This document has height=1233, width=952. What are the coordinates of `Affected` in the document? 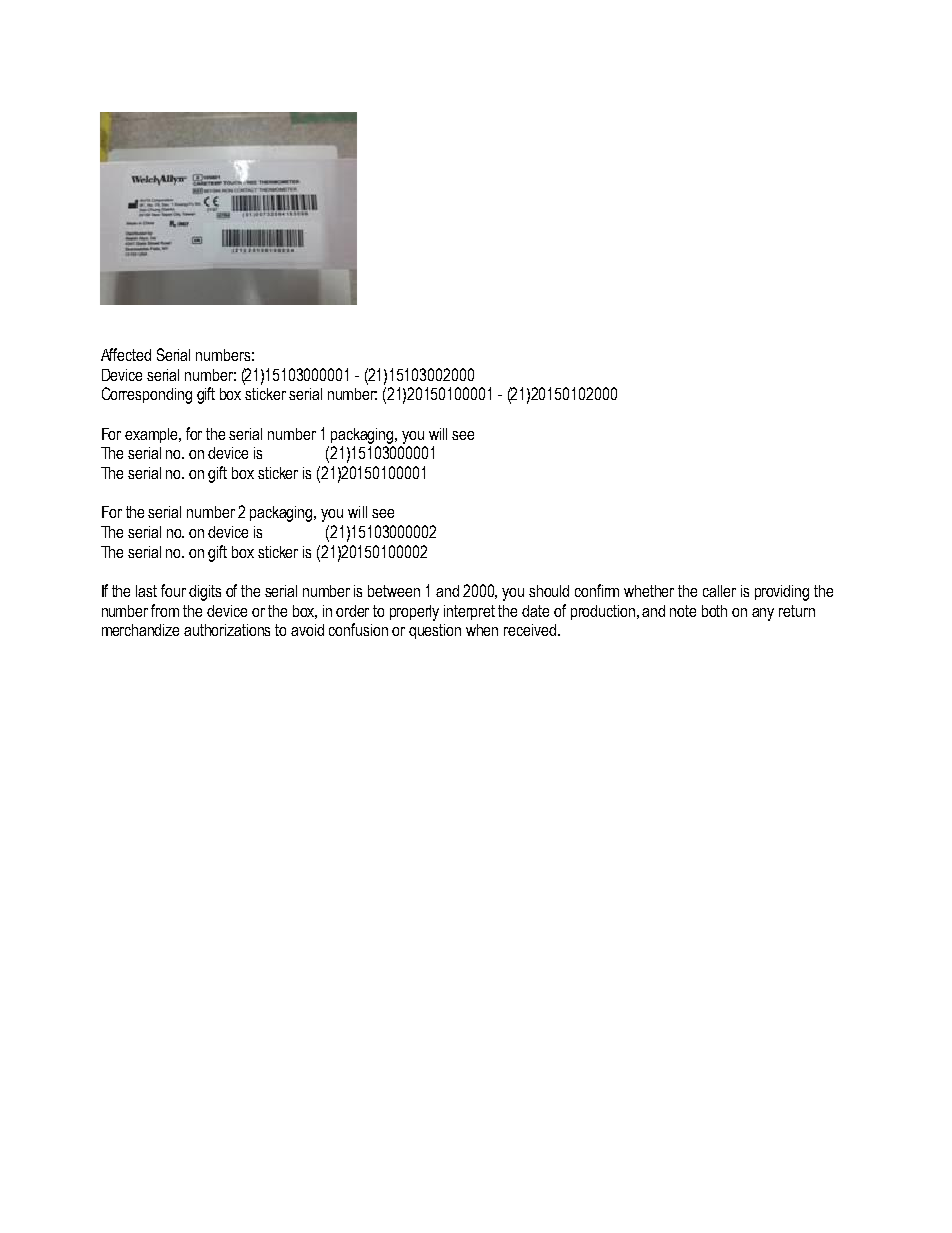 It's located at (126, 354).
